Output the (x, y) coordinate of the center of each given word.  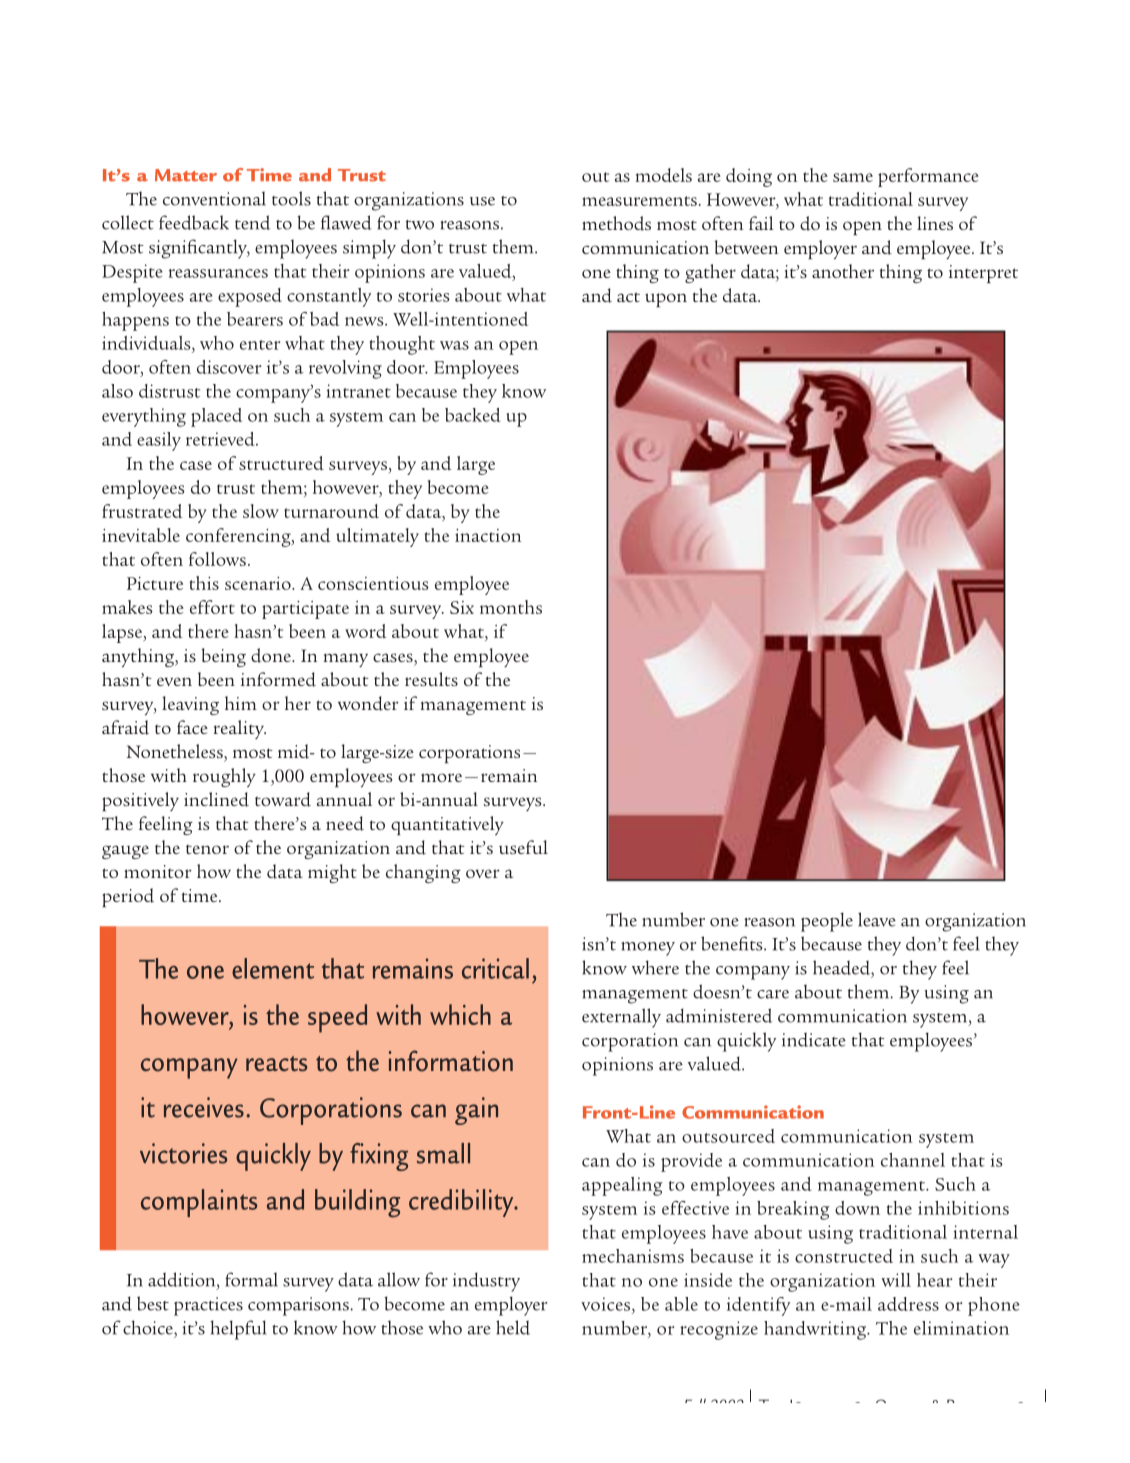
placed (216, 417)
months (511, 607)
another (843, 271)
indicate (814, 1039)
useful (523, 847)
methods (616, 223)
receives (204, 1107)
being (223, 657)
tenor (207, 849)
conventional (214, 198)
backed (472, 415)
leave (877, 919)
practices (208, 1306)
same (853, 177)
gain (476, 1111)
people (827, 922)
